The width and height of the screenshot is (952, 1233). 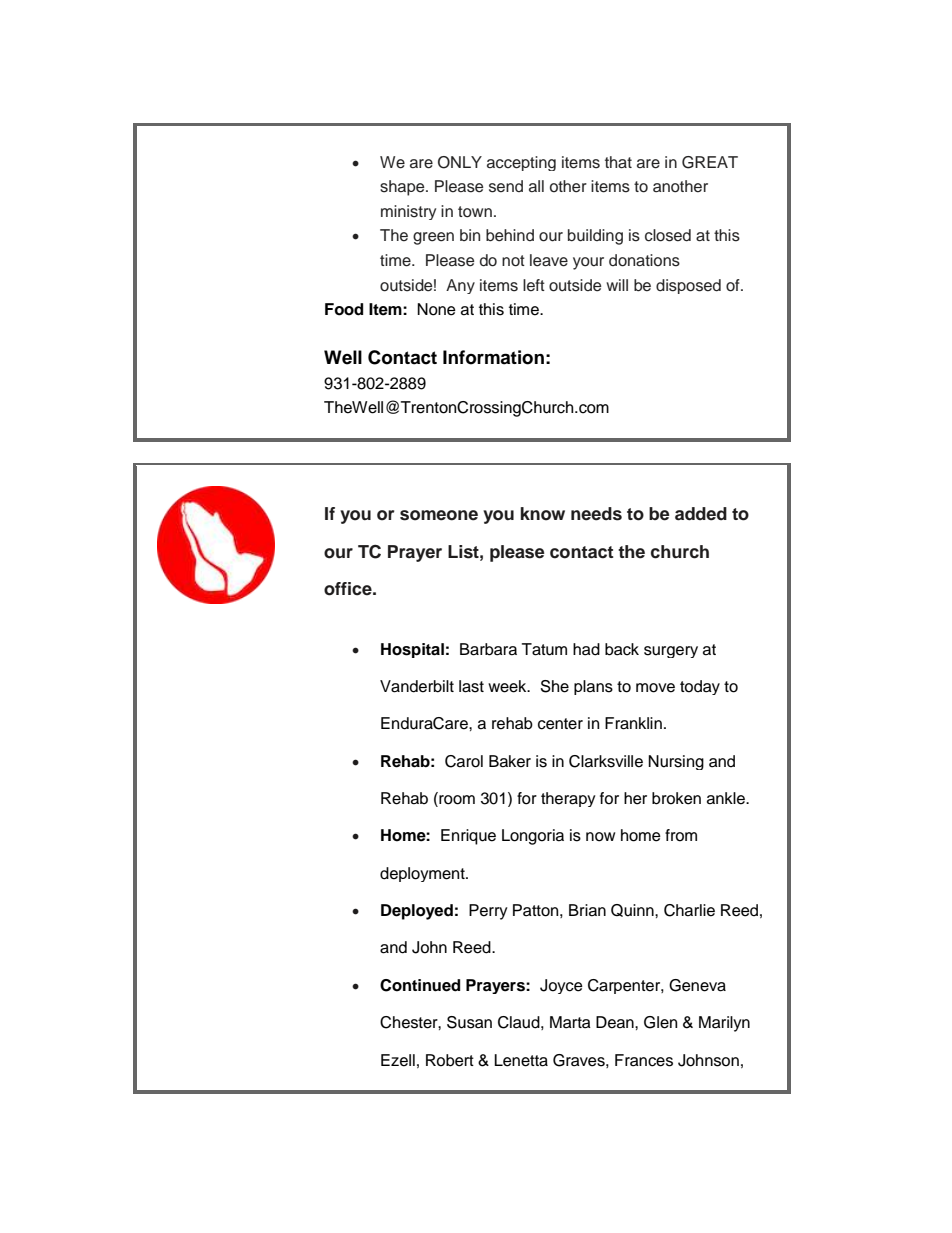 What do you see at coordinates (710, 162) in the screenshot?
I see `GREAT` at bounding box center [710, 162].
